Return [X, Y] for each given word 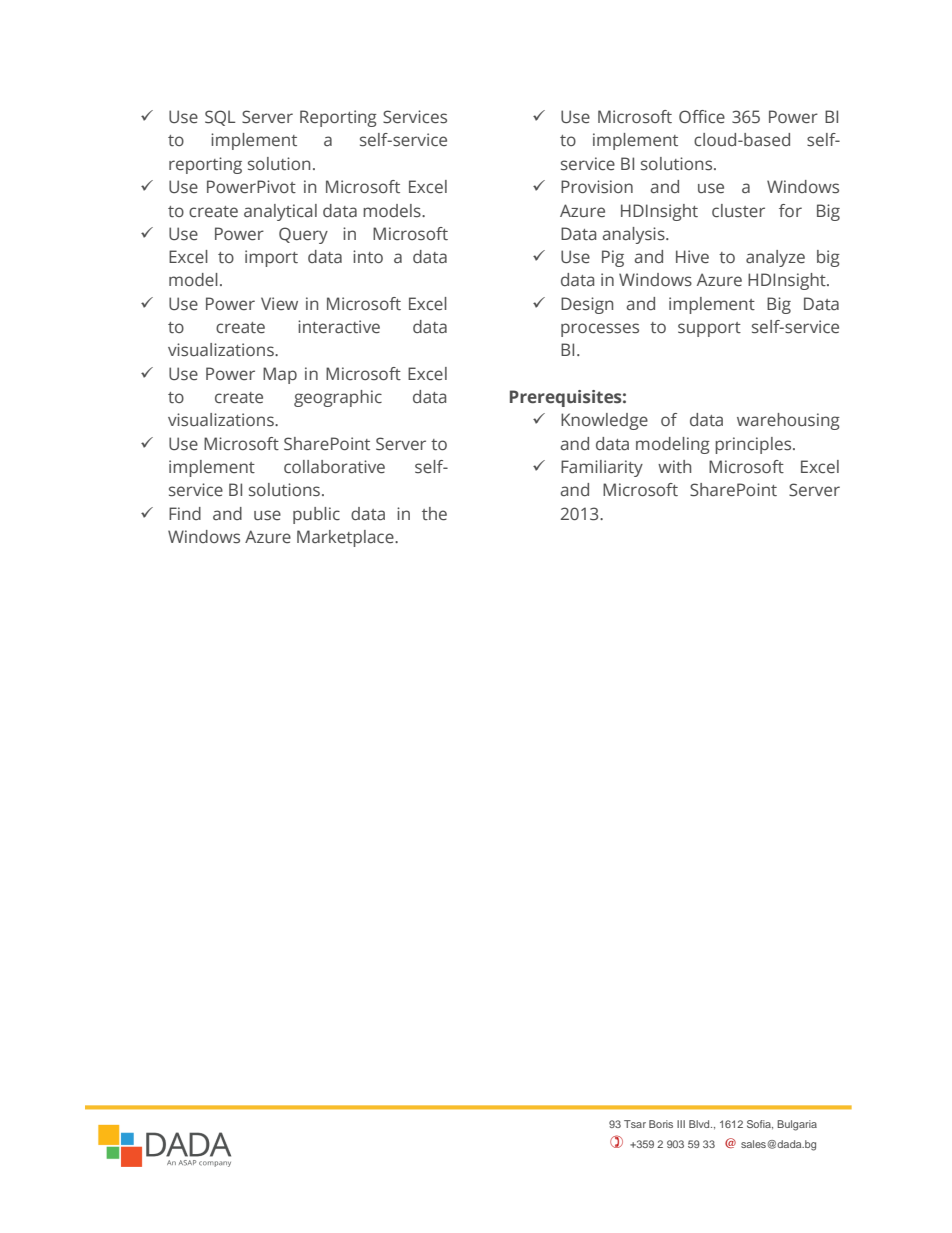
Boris [661, 1124]
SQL [220, 118]
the [434, 514]
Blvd [700, 1124]
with [674, 466]
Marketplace [346, 538]
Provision [597, 187]
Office [702, 116]
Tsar [635, 1124]
